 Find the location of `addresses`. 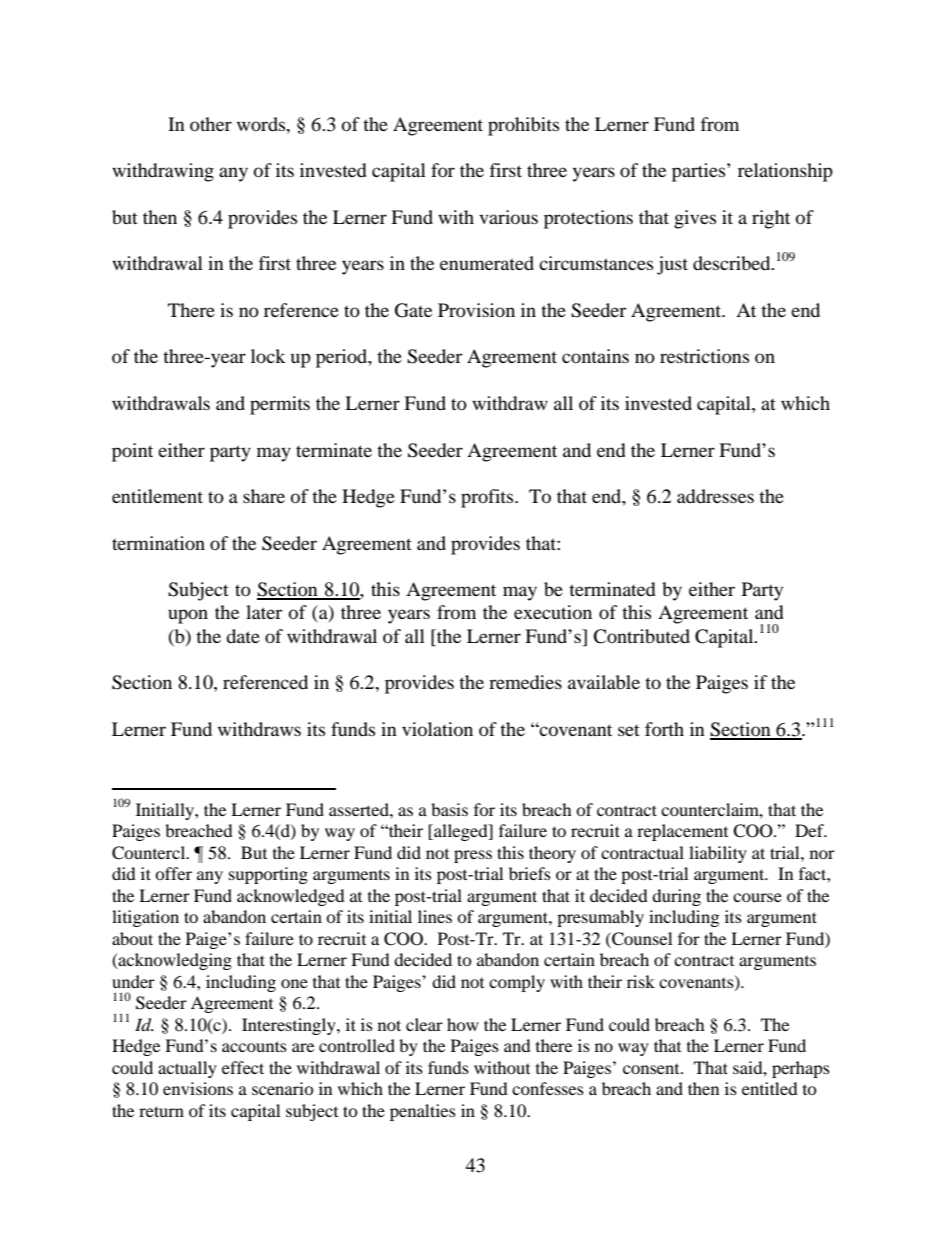

addresses is located at coordinates (715, 496).
